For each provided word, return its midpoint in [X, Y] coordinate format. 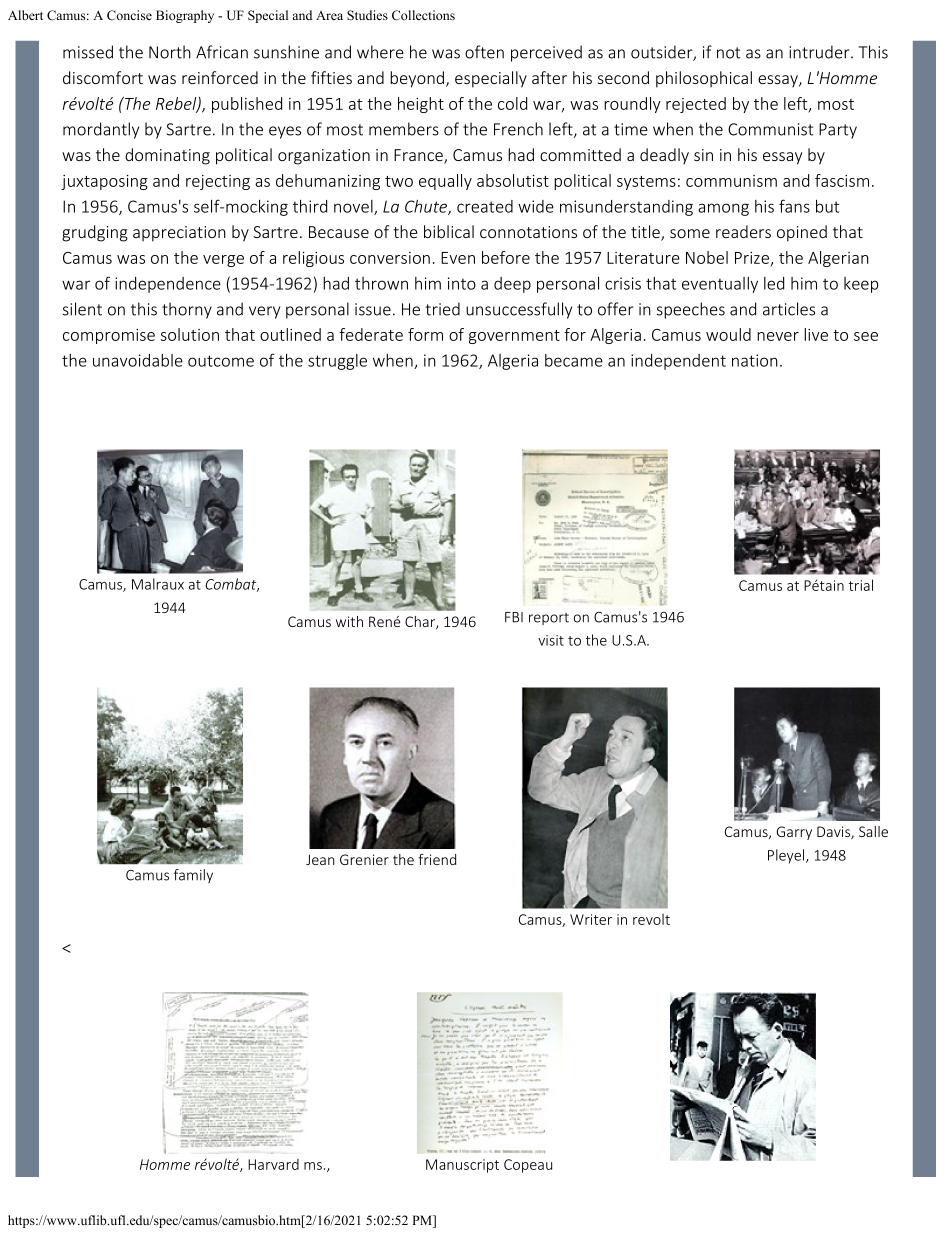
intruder [820, 52]
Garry [794, 833]
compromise [109, 336]
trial [861, 585]
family [193, 876]
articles [789, 309]
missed [88, 52]
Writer [591, 919]
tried [443, 309]
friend [437, 859]
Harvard [273, 1164]
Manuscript [462, 1166]
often [484, 52]
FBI [514, 617]
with [349, 621]
